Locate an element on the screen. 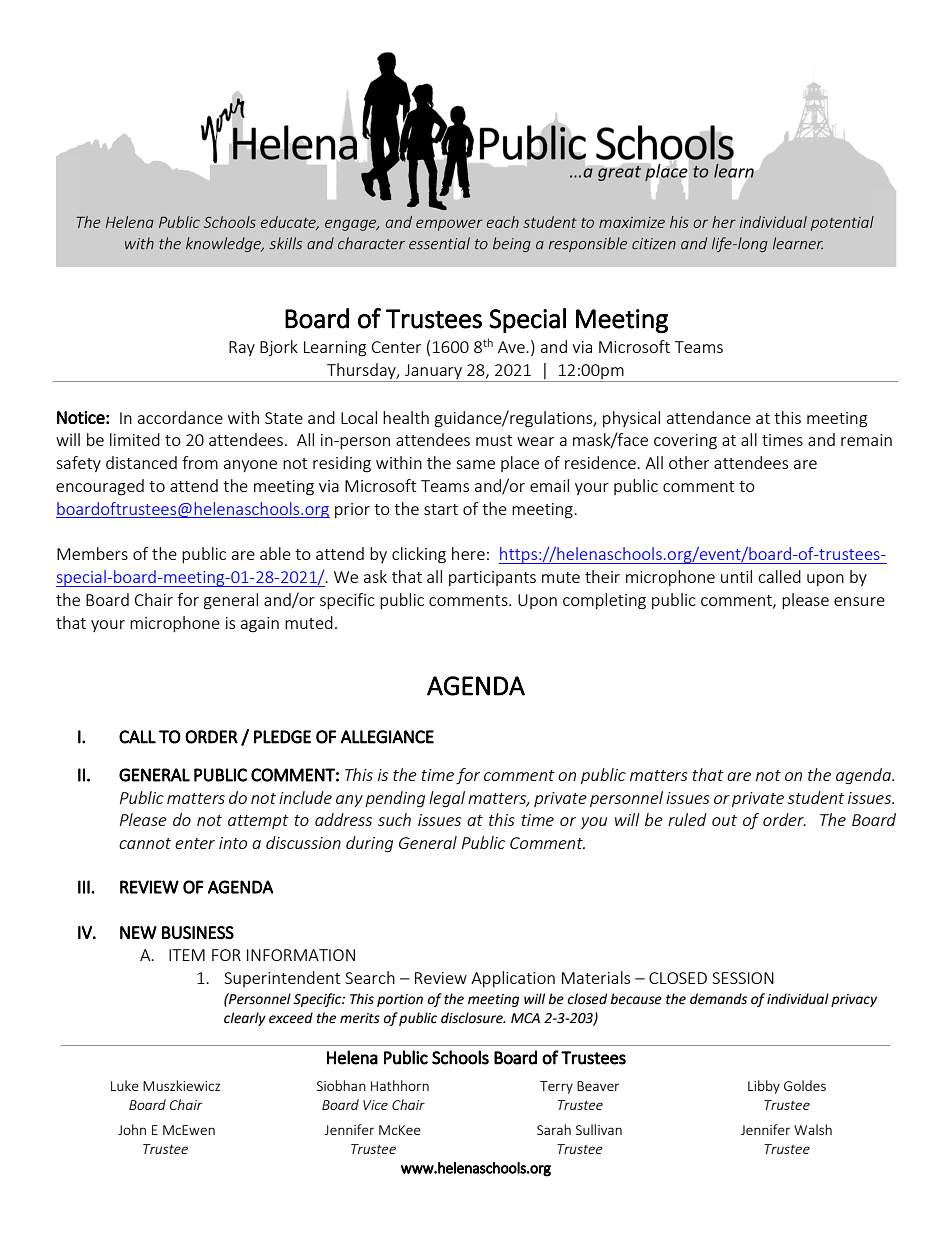  ALLEGIANCE is located at coordinates (387, 737).
